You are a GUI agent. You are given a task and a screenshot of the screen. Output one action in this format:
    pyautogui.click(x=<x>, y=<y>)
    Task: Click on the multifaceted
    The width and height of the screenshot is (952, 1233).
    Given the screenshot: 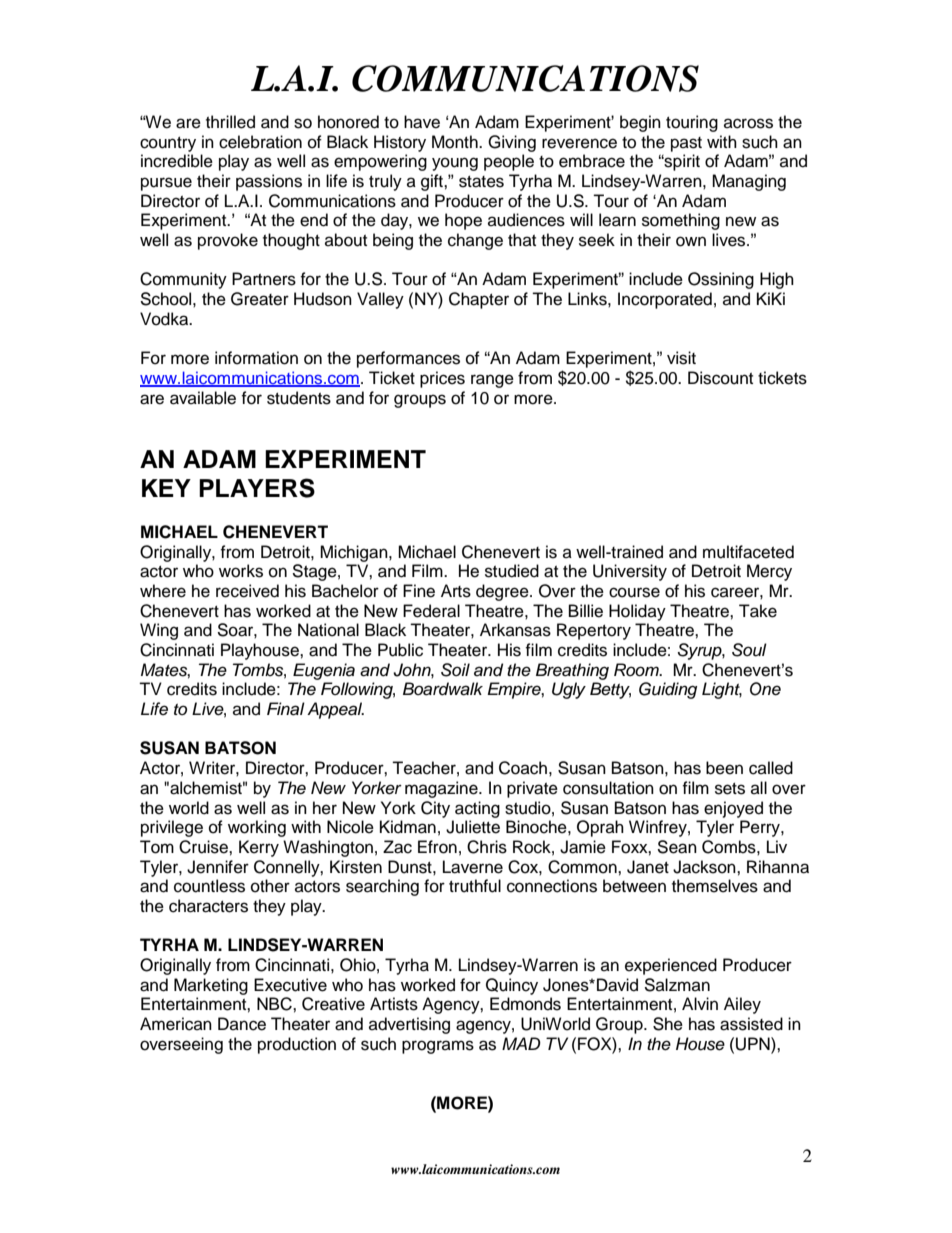 What is the action you would take?
    pyautogui.click(x=748, y=552)
